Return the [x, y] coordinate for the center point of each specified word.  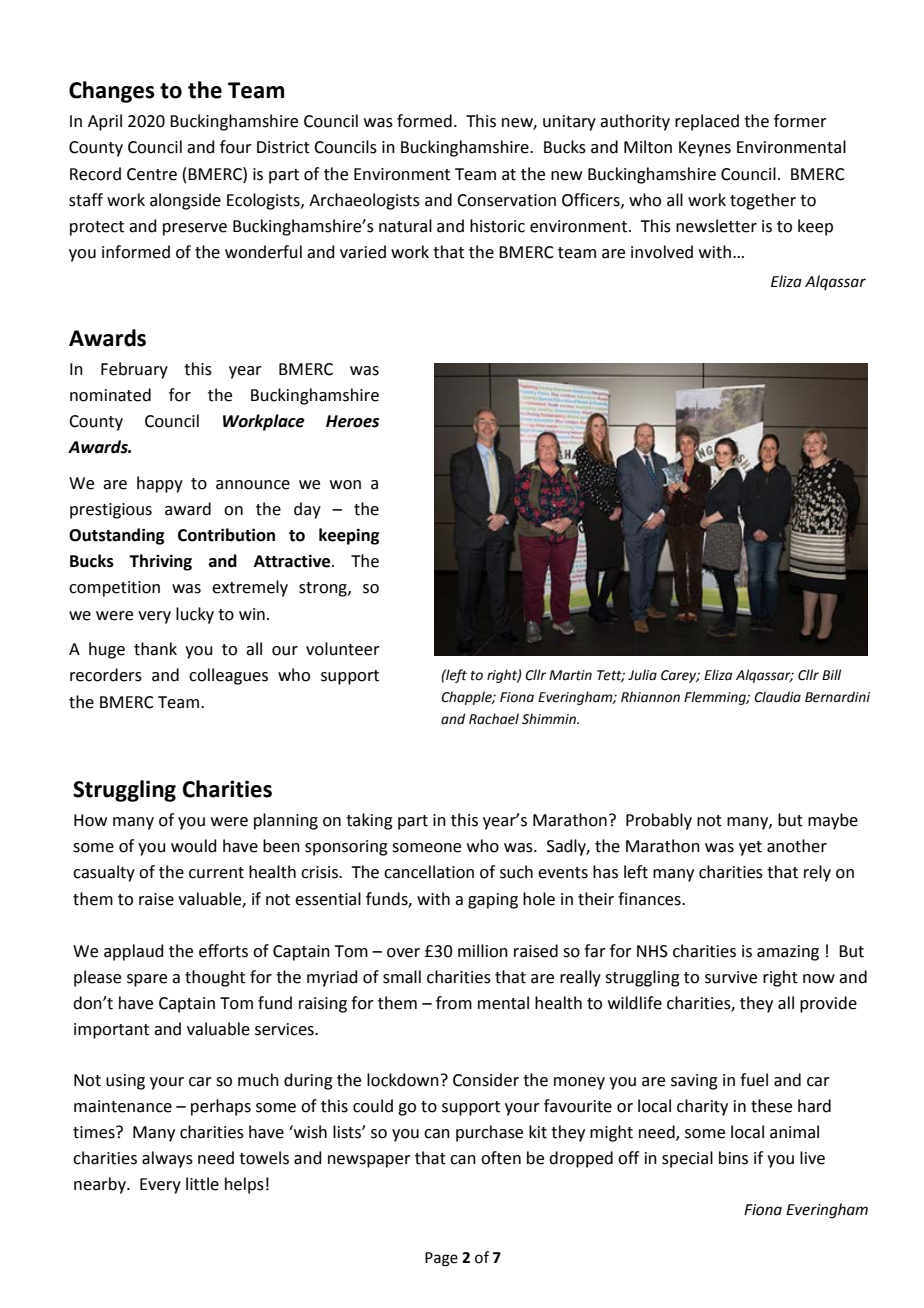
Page [441, 1259]
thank [155, 649]
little [202, 1184]
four [236, 147]
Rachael [494, 719]
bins [733, 1158]
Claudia [777, 697]
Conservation [506, 200]
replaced [707, 122]
